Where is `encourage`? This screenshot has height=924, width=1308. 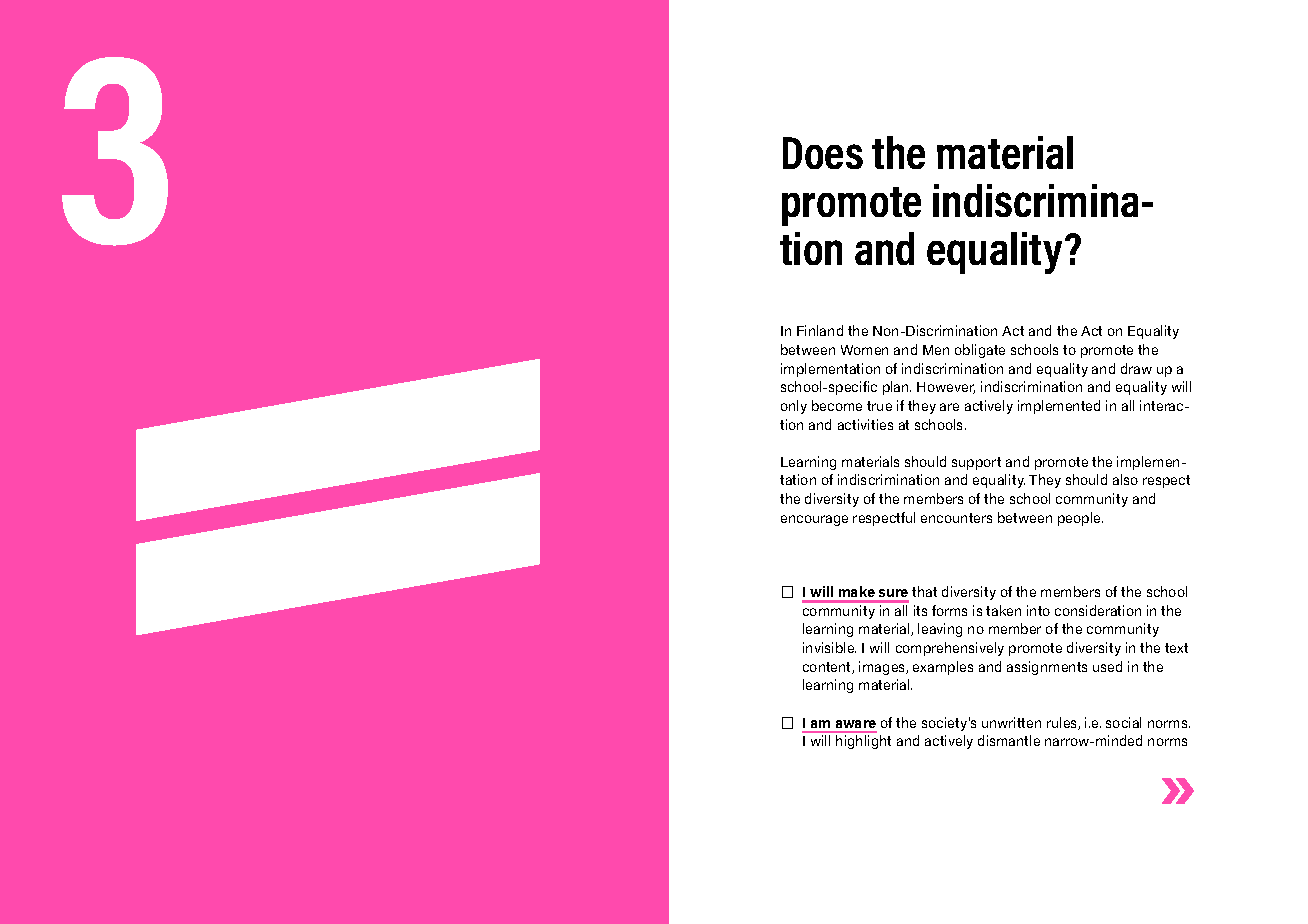 encourage is located at coordinates (814, 520).
